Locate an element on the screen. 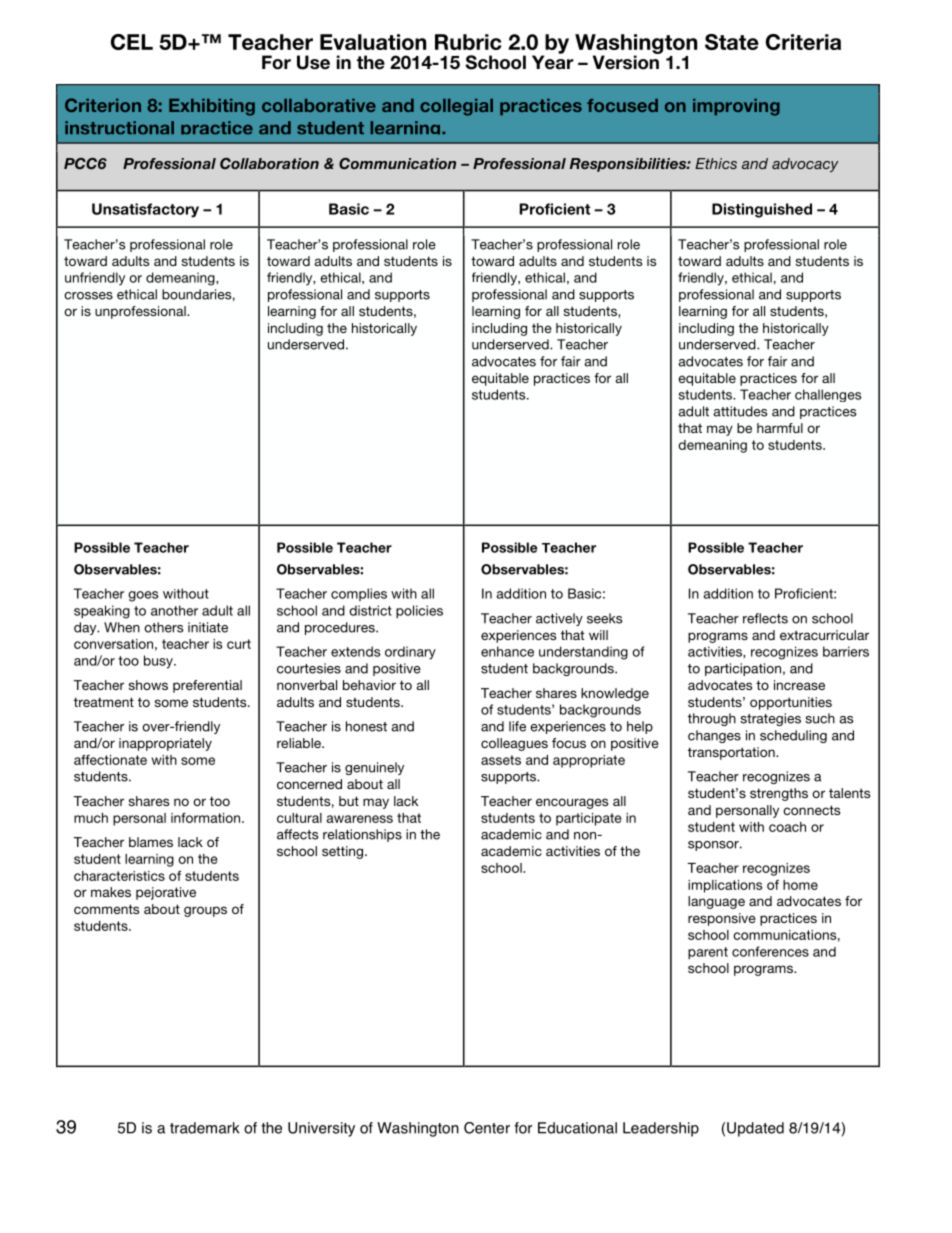  coach is located at coordinates (787, 827).
